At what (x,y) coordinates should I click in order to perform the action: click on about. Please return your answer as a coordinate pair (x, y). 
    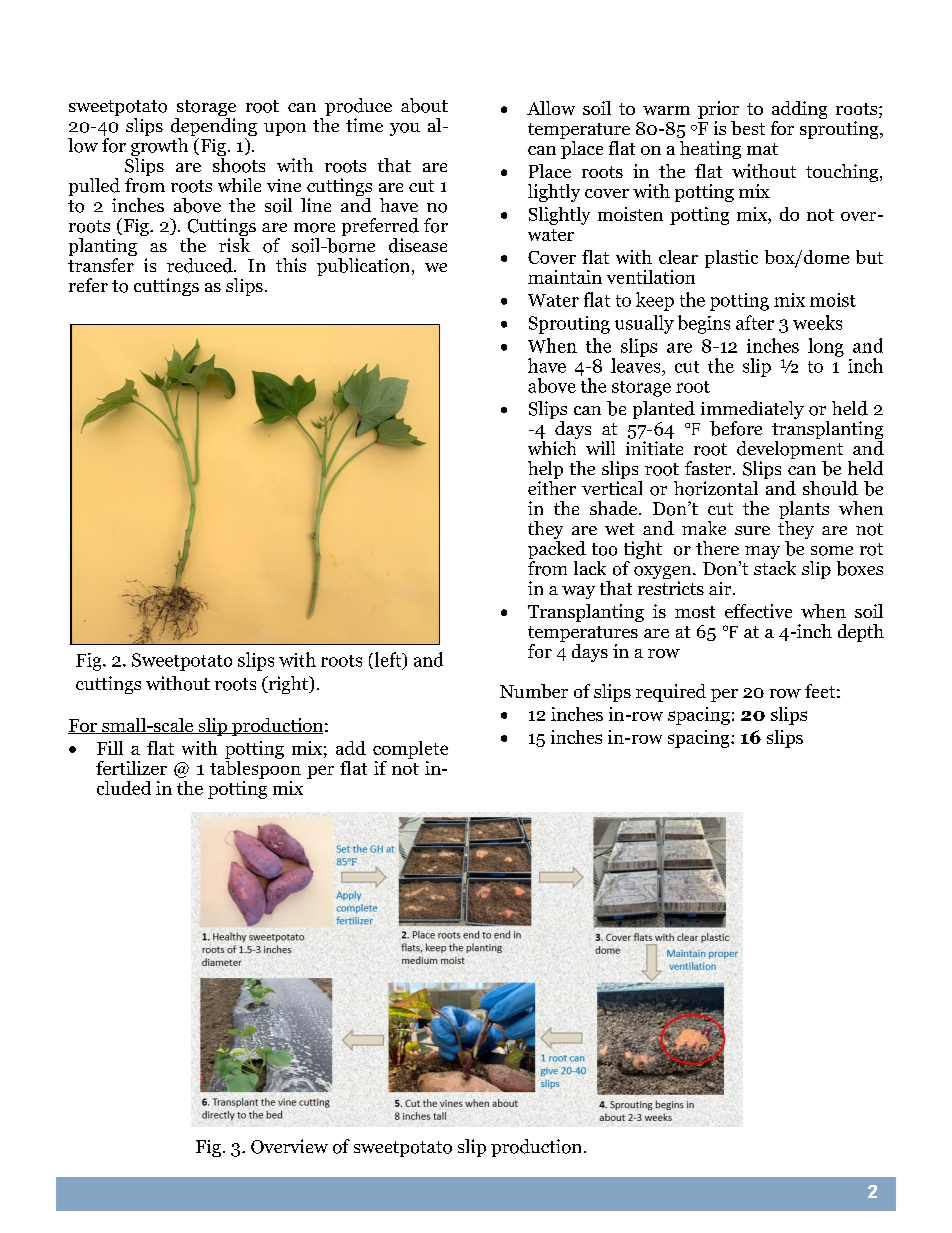
    Looking at the image, I should click on (424, 105).
